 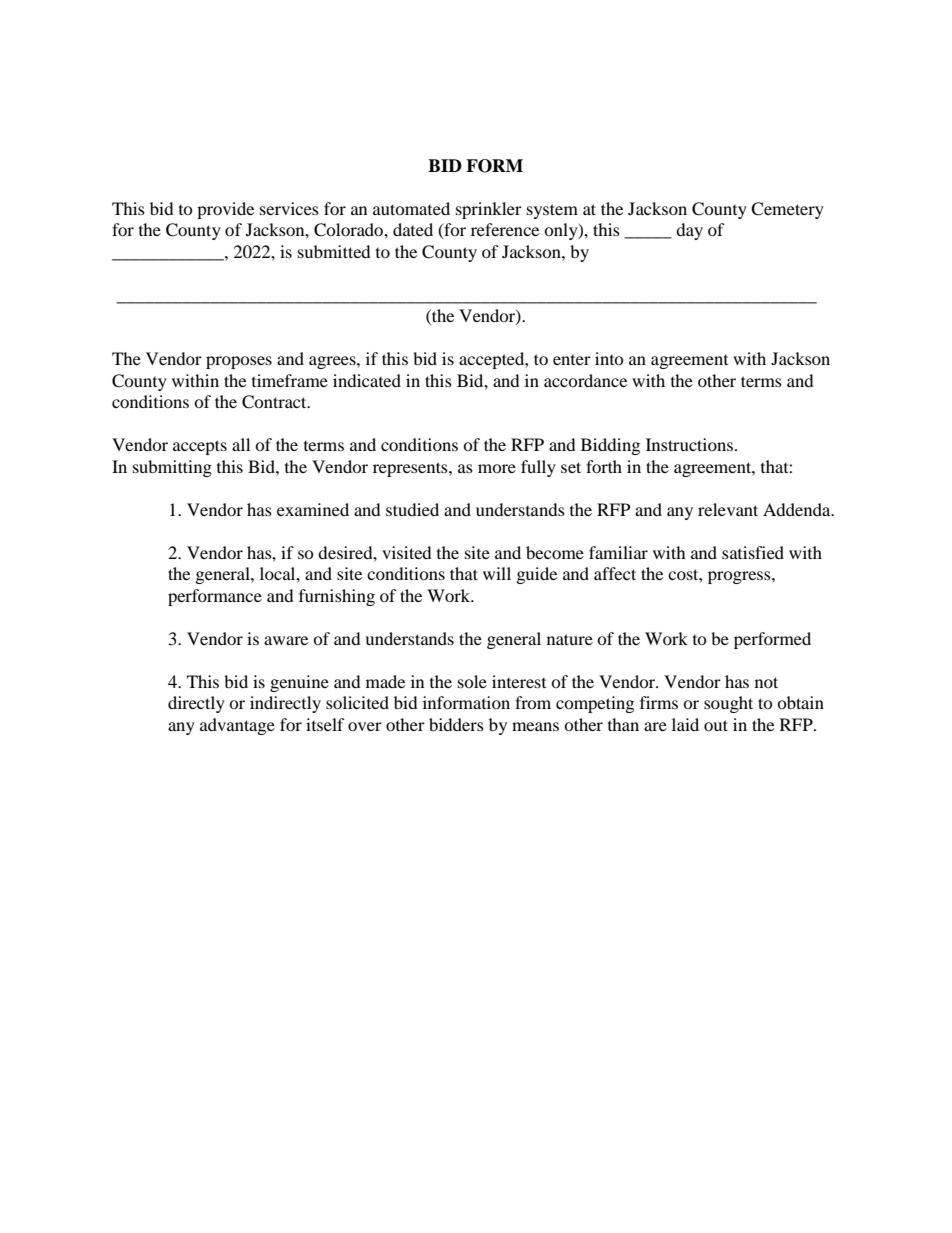 I want to click on bidders, so click(x=456, y=724).
